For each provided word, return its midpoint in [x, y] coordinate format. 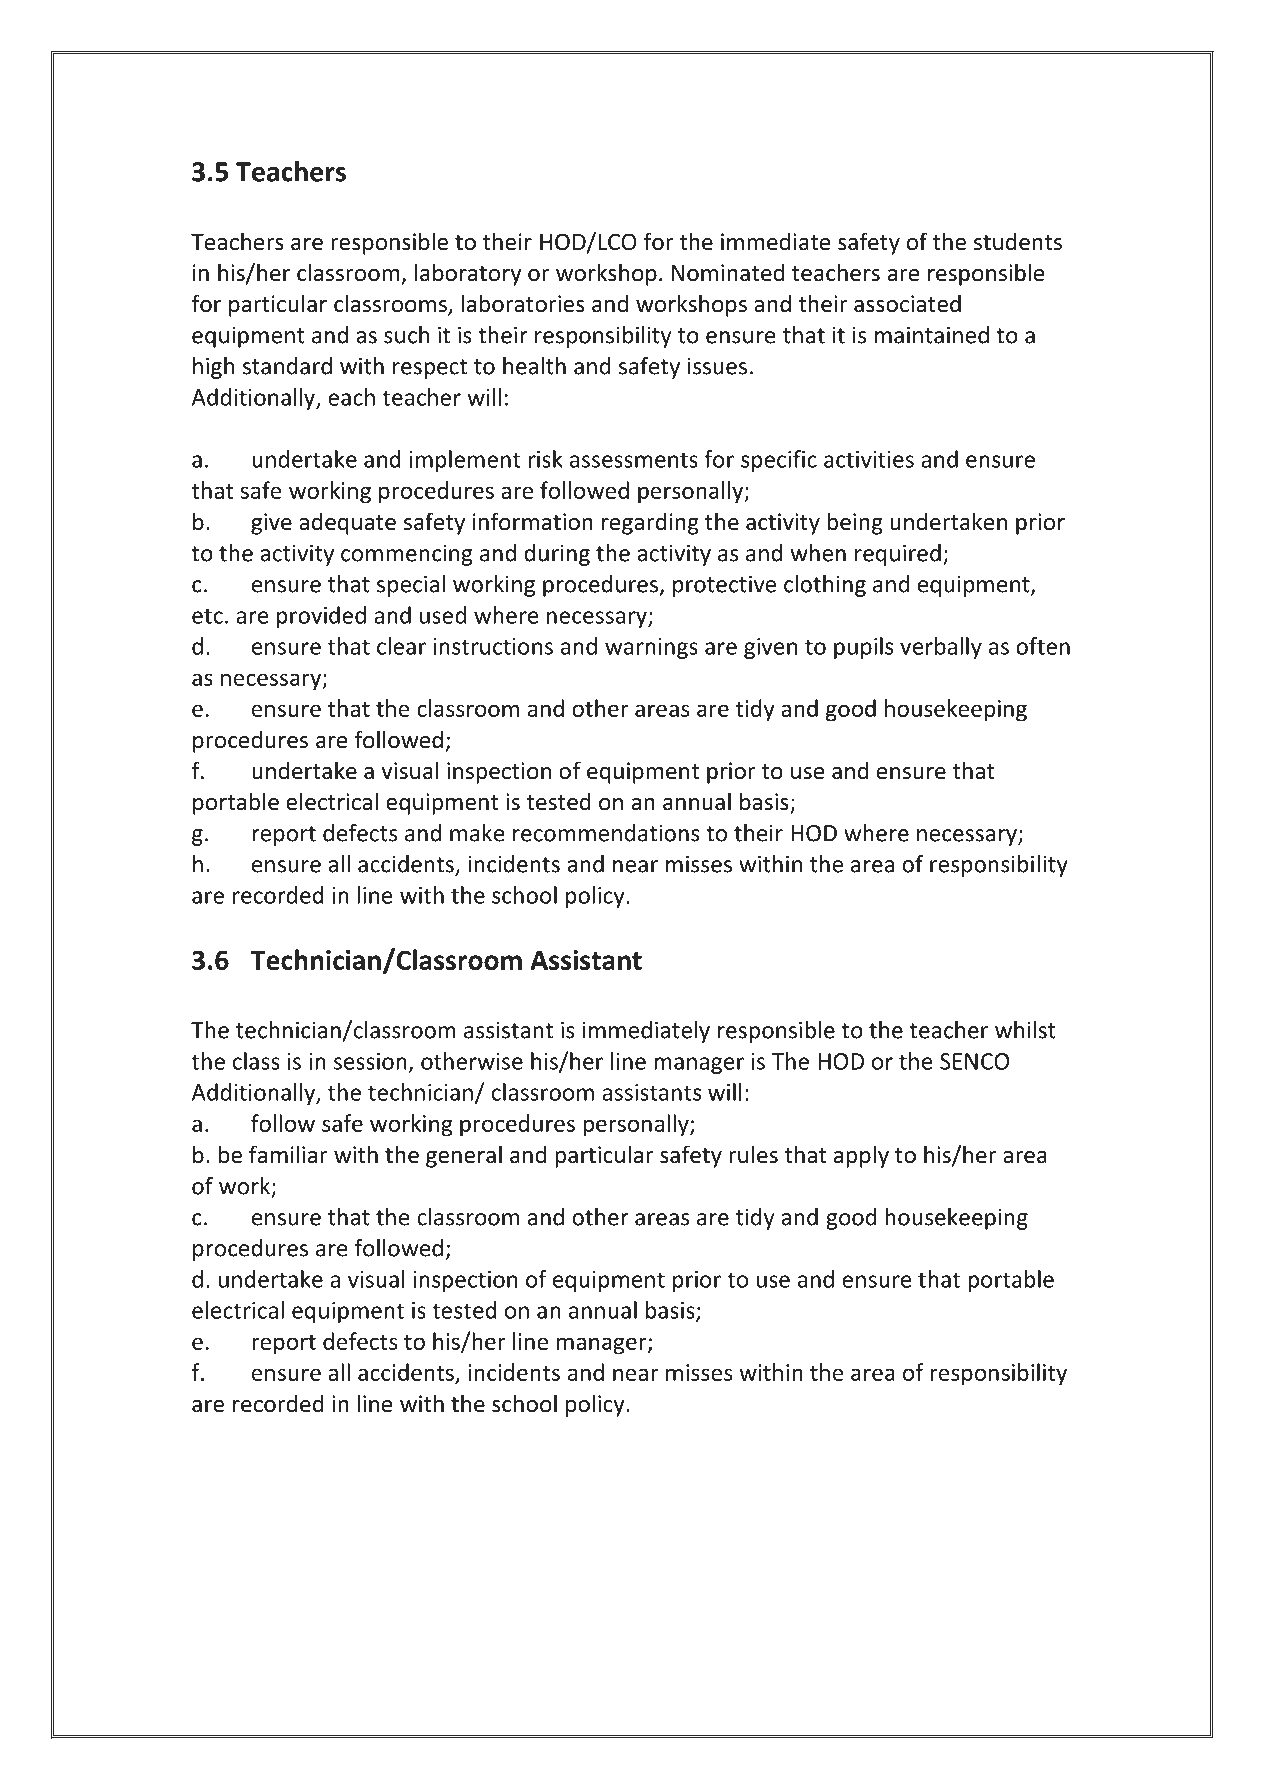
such [406, 335]
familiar [288, 1154]
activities [869, 459]
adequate [347, 523]
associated [907, 303]
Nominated [728, 272]
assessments [634, 460]
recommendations [606, 833]
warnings [651, 648]
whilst [1025, 1030]
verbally [941, 648]
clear [401, 646]
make [477, 833]
